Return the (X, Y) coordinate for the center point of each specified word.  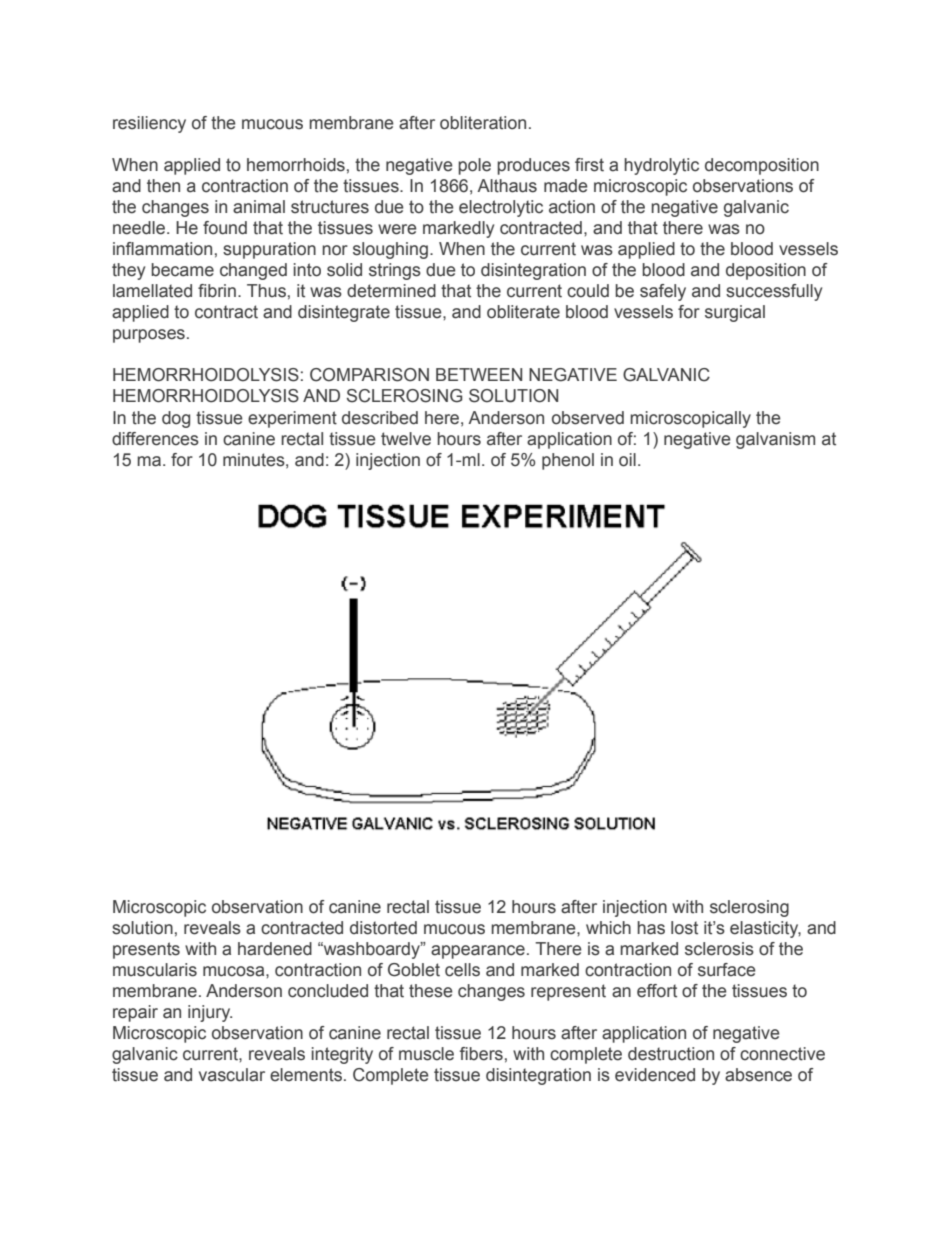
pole (474, 166)
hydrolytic (661, 166)
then (163, 186)
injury (210, 1013)
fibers (481, 1054)
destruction (671, 1054)
